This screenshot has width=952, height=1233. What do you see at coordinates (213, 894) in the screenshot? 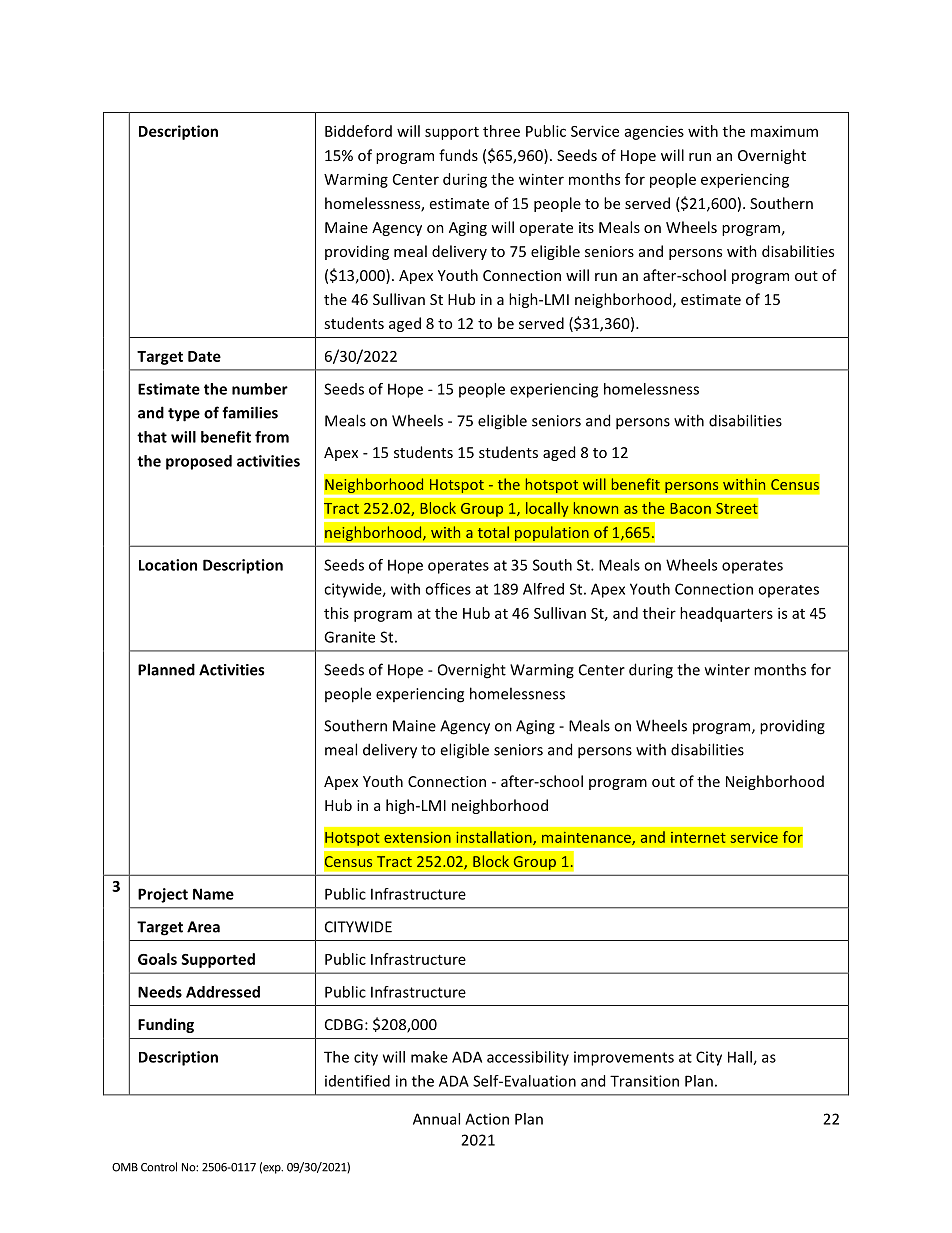
I see `Name` at bounding box center [213, 894].
